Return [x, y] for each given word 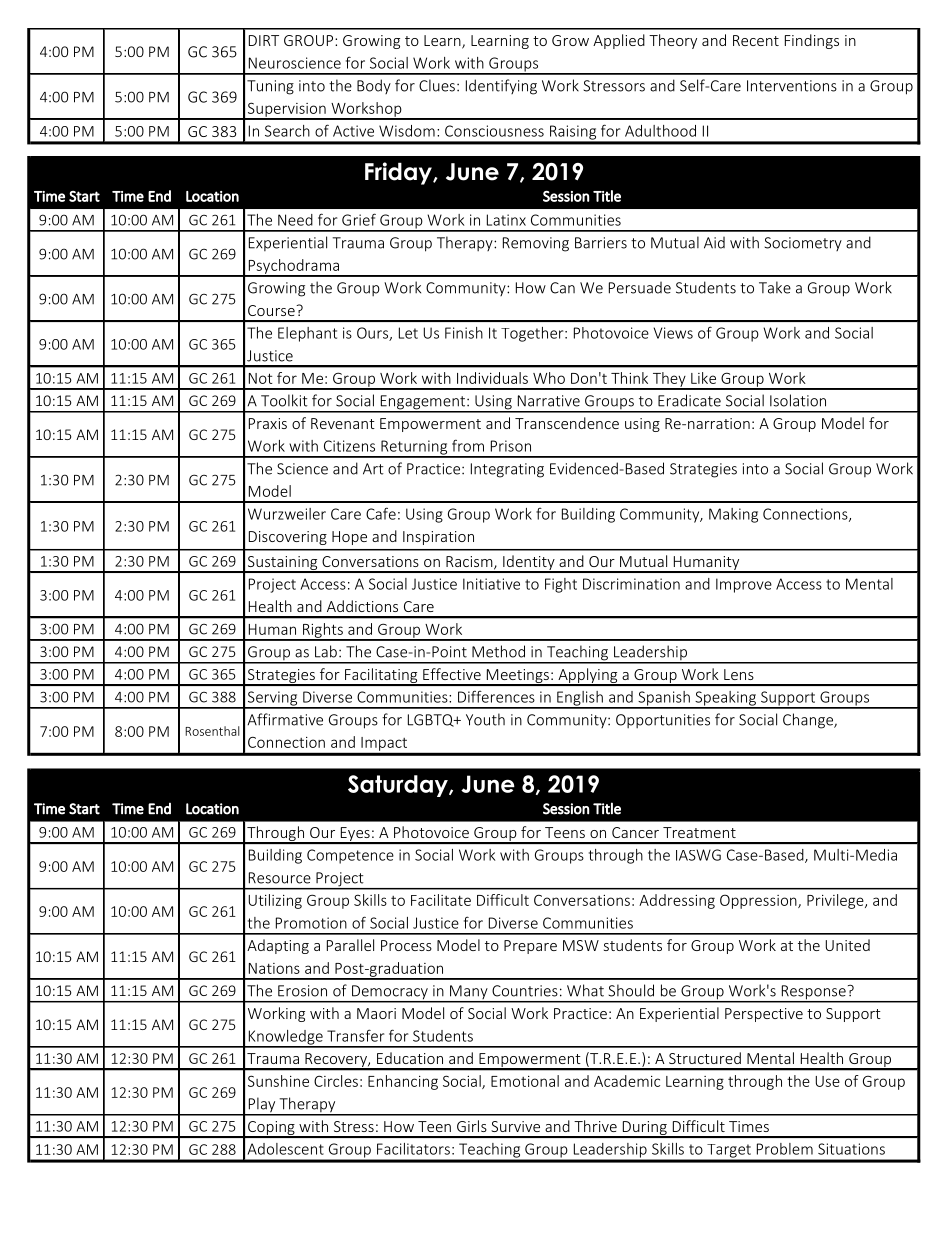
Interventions [792, 86]
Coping [271, 1129]
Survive [515, 1126]
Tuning [270, 87]
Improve [744, 585]
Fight [561, 585]
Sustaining [283, 564]
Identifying [501, 87]
